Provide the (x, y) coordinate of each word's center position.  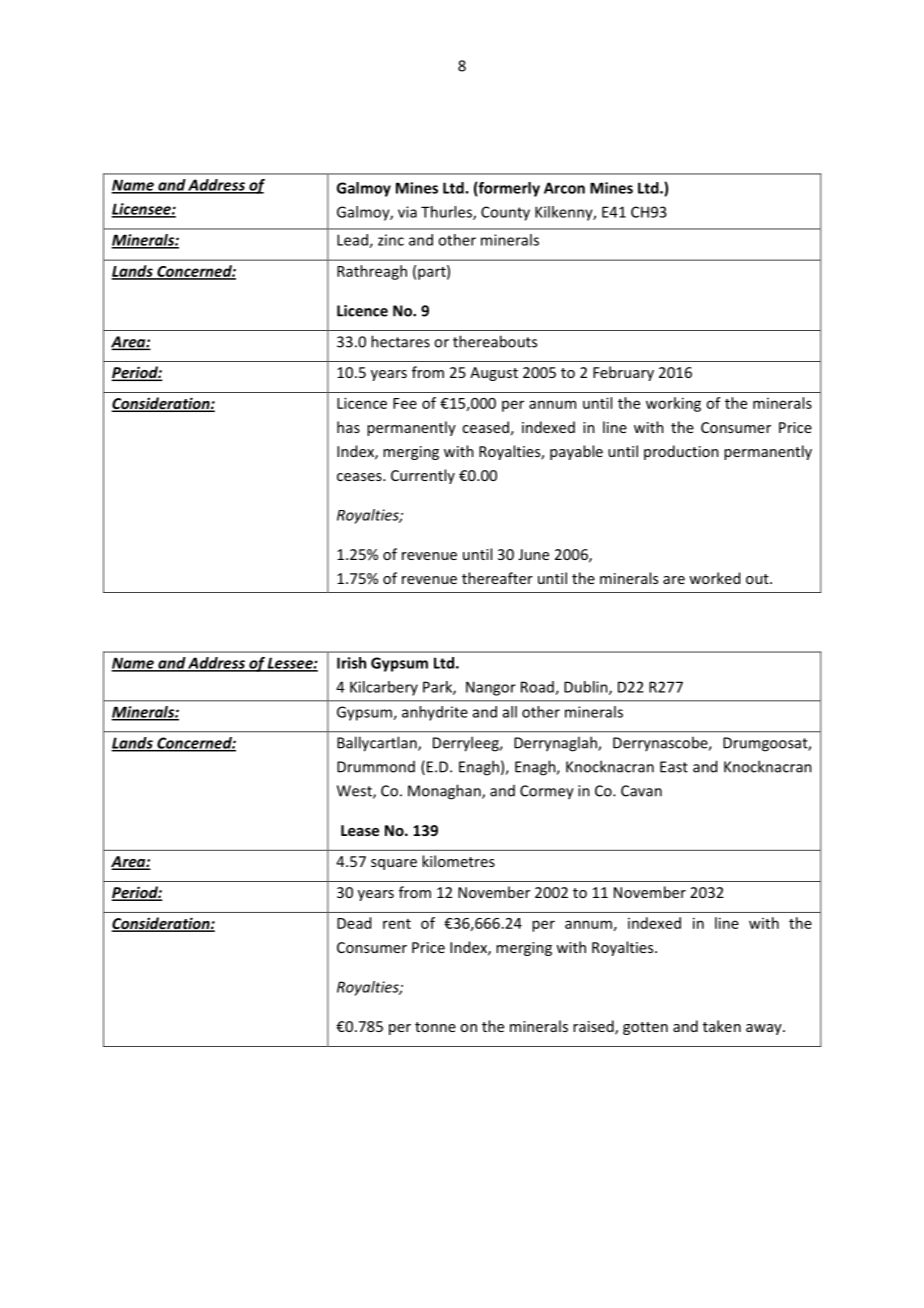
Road (538, 688)
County (505, 213)
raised (594, 1027)
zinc (391, 240)
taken (722, 1026)
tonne (435, 1027)
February (623, 373)
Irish (351, 663)
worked (714, 578)
